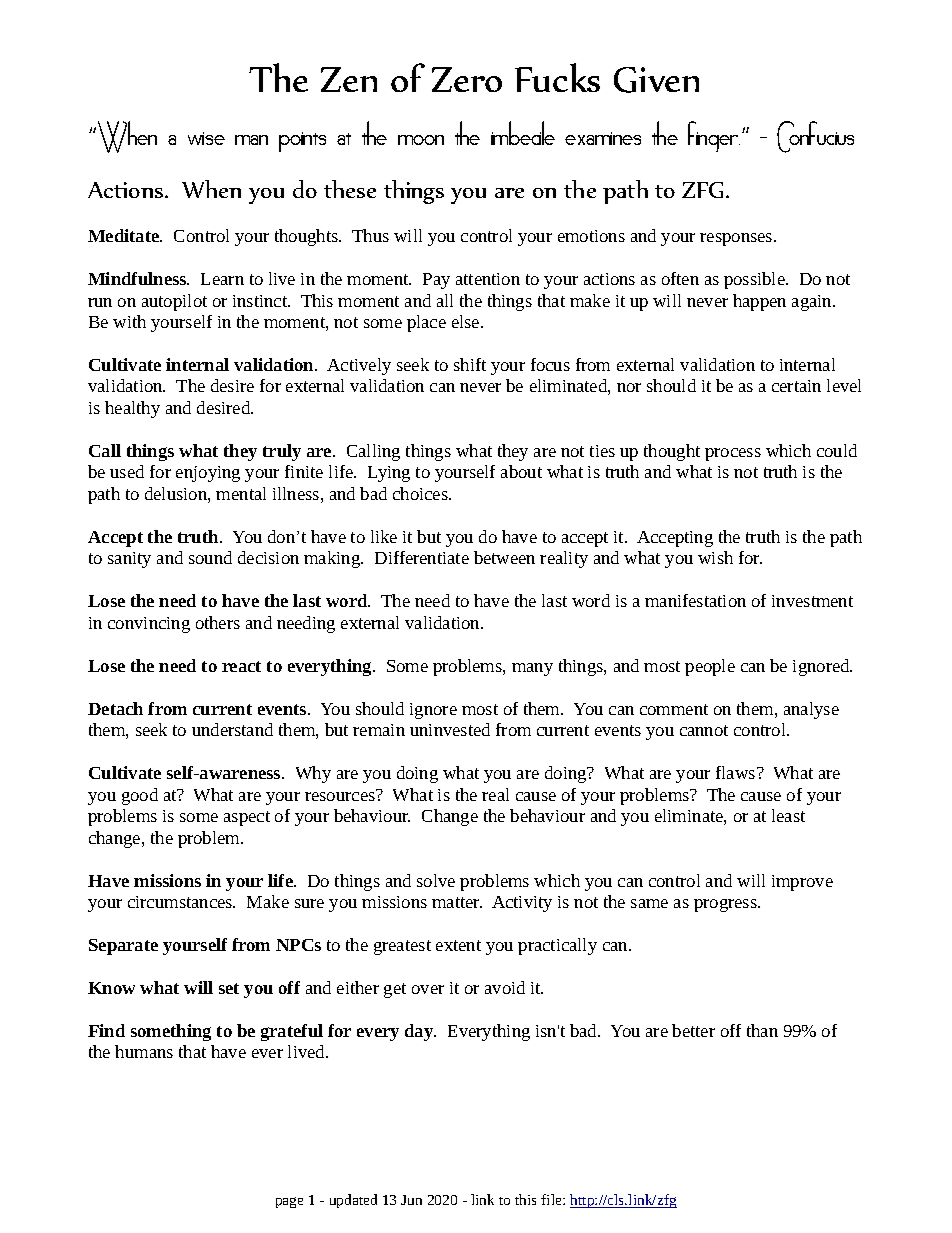  What do you see at coordinates (521, 471) in the screenshot?
I see `about` at bounding box center [521, 471].
